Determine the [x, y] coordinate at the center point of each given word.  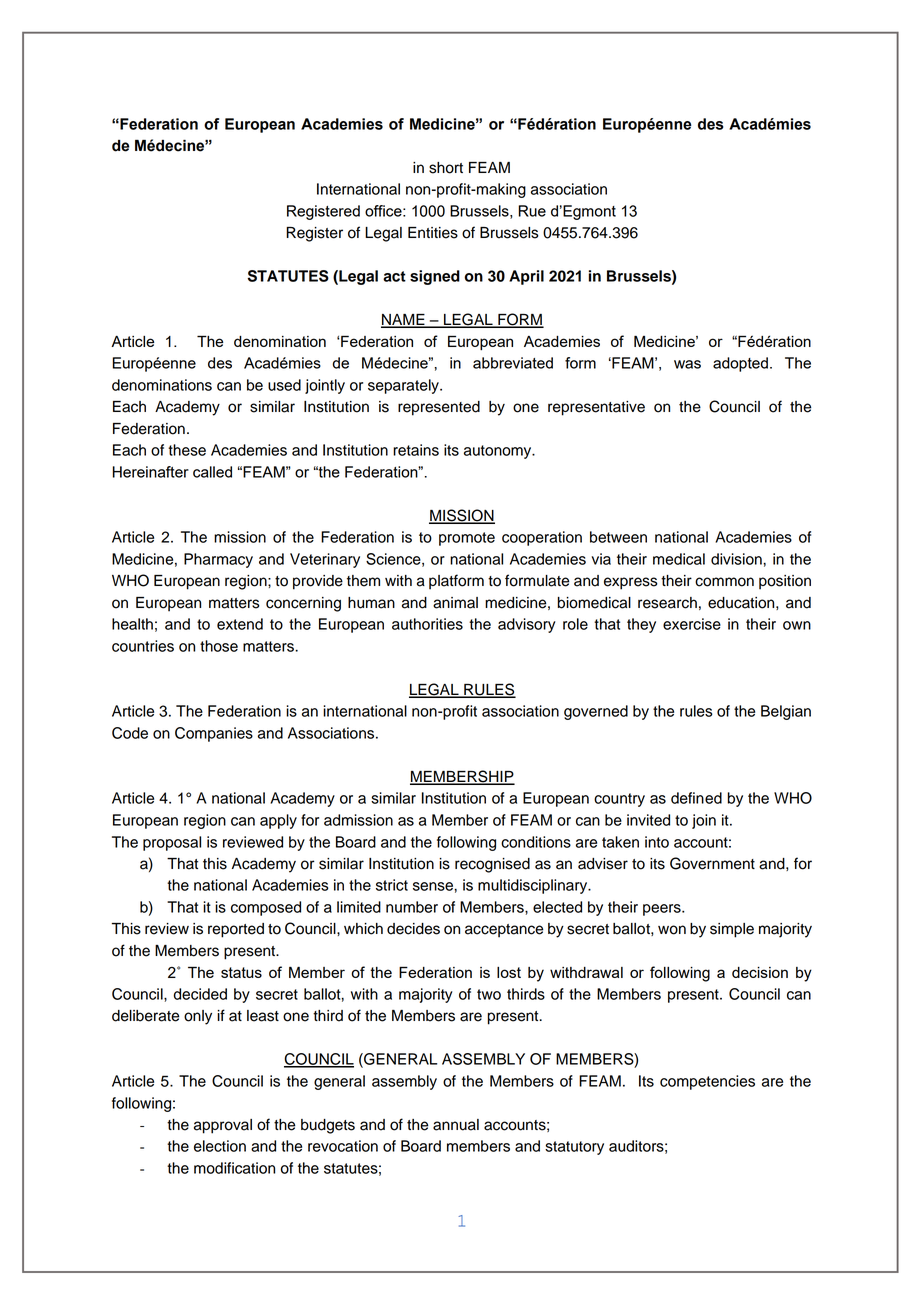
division [737, 559]
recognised [492, 865]
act [394, 276]
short [446, 168]
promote [467, 539]
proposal [172, 843]
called [212, 472]
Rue [532, 211]
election [220, 1146]
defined [696, 798]
